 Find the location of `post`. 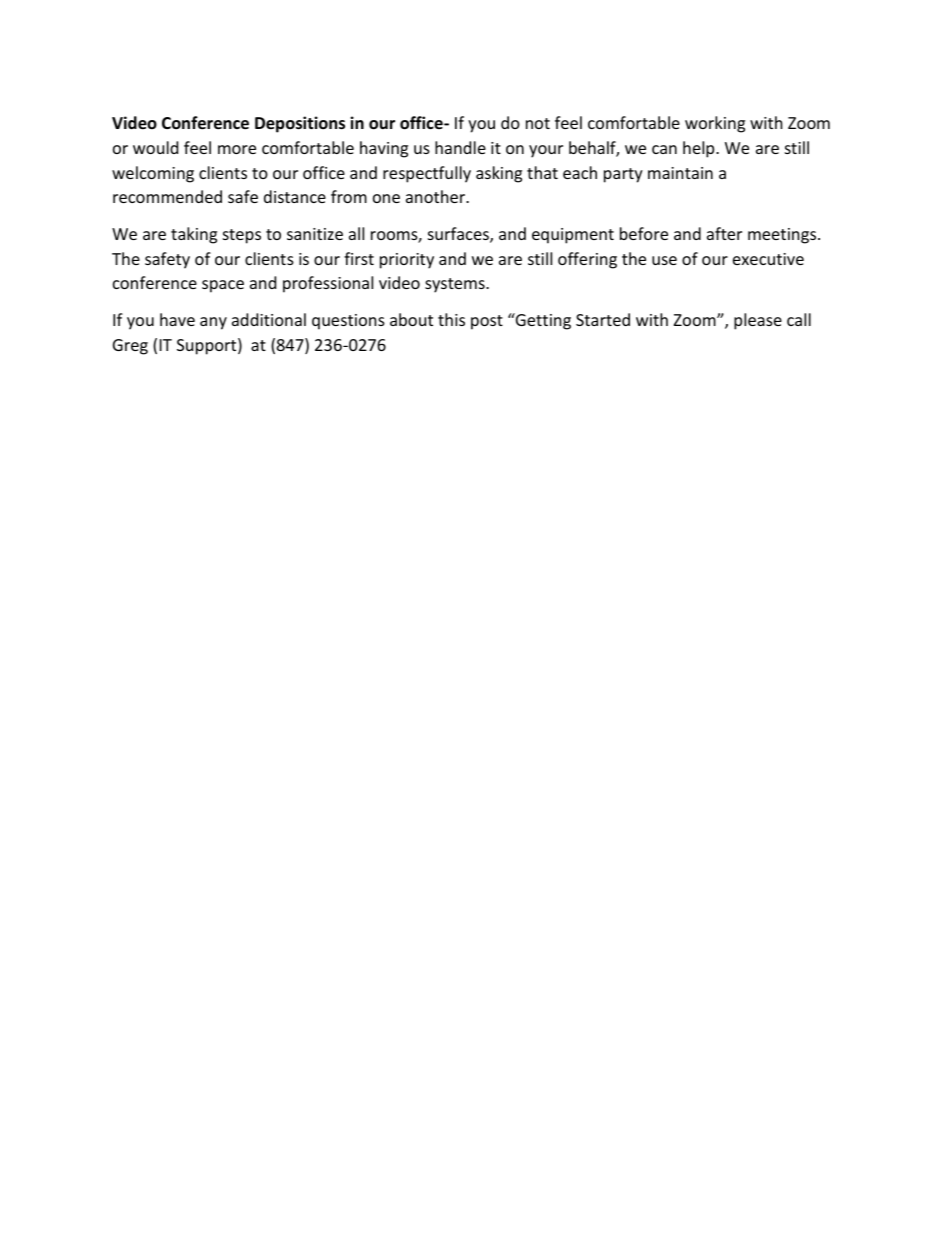

post is located at coordinates (487, 322).
